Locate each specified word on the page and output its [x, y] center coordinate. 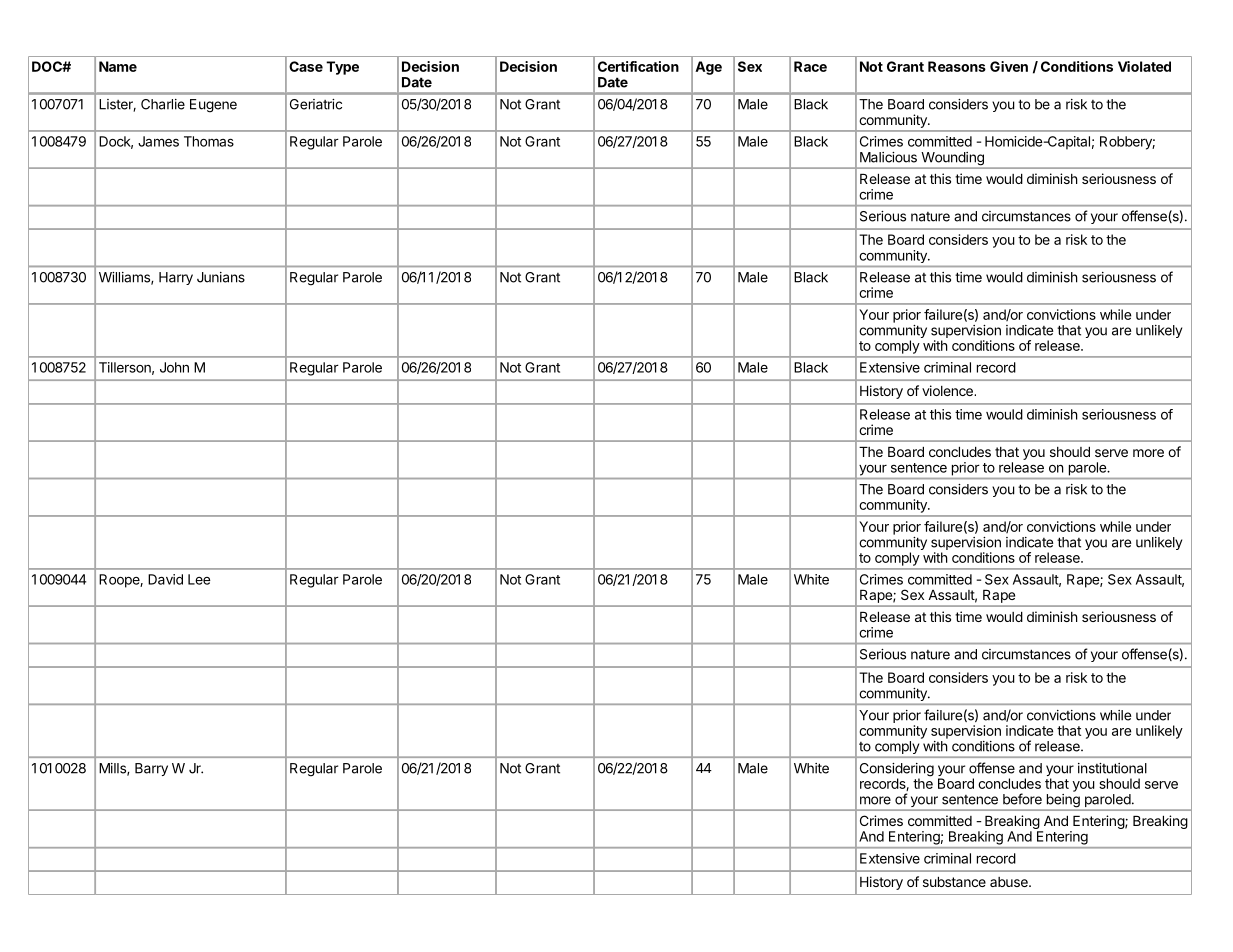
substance [954, 882]
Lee [199, 579]
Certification [638, 66]
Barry [151, 769]
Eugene [213, 106]
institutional [1112, 768]
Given [1009, 66]
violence [948, 390]
